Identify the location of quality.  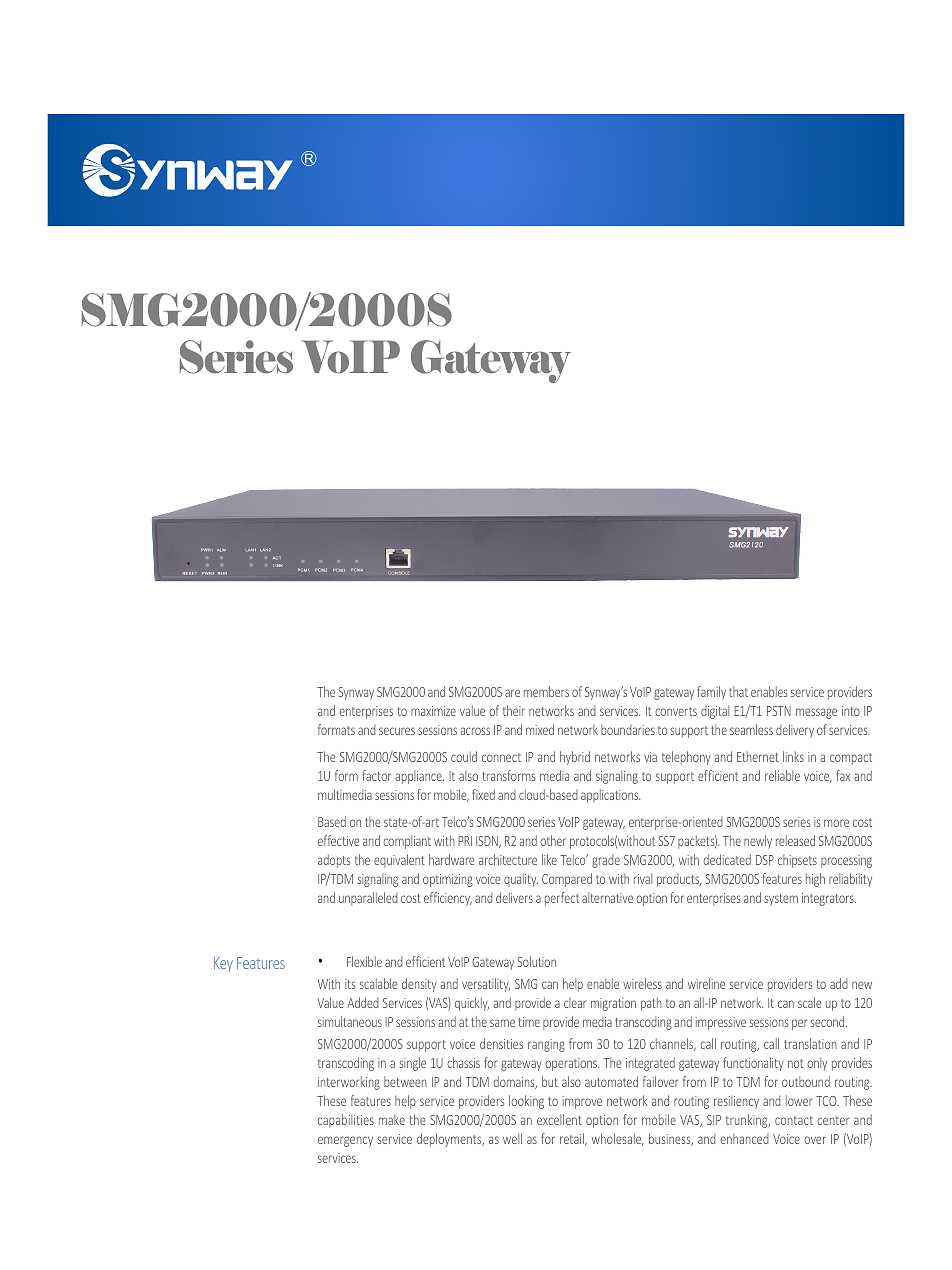
(521, 880).
